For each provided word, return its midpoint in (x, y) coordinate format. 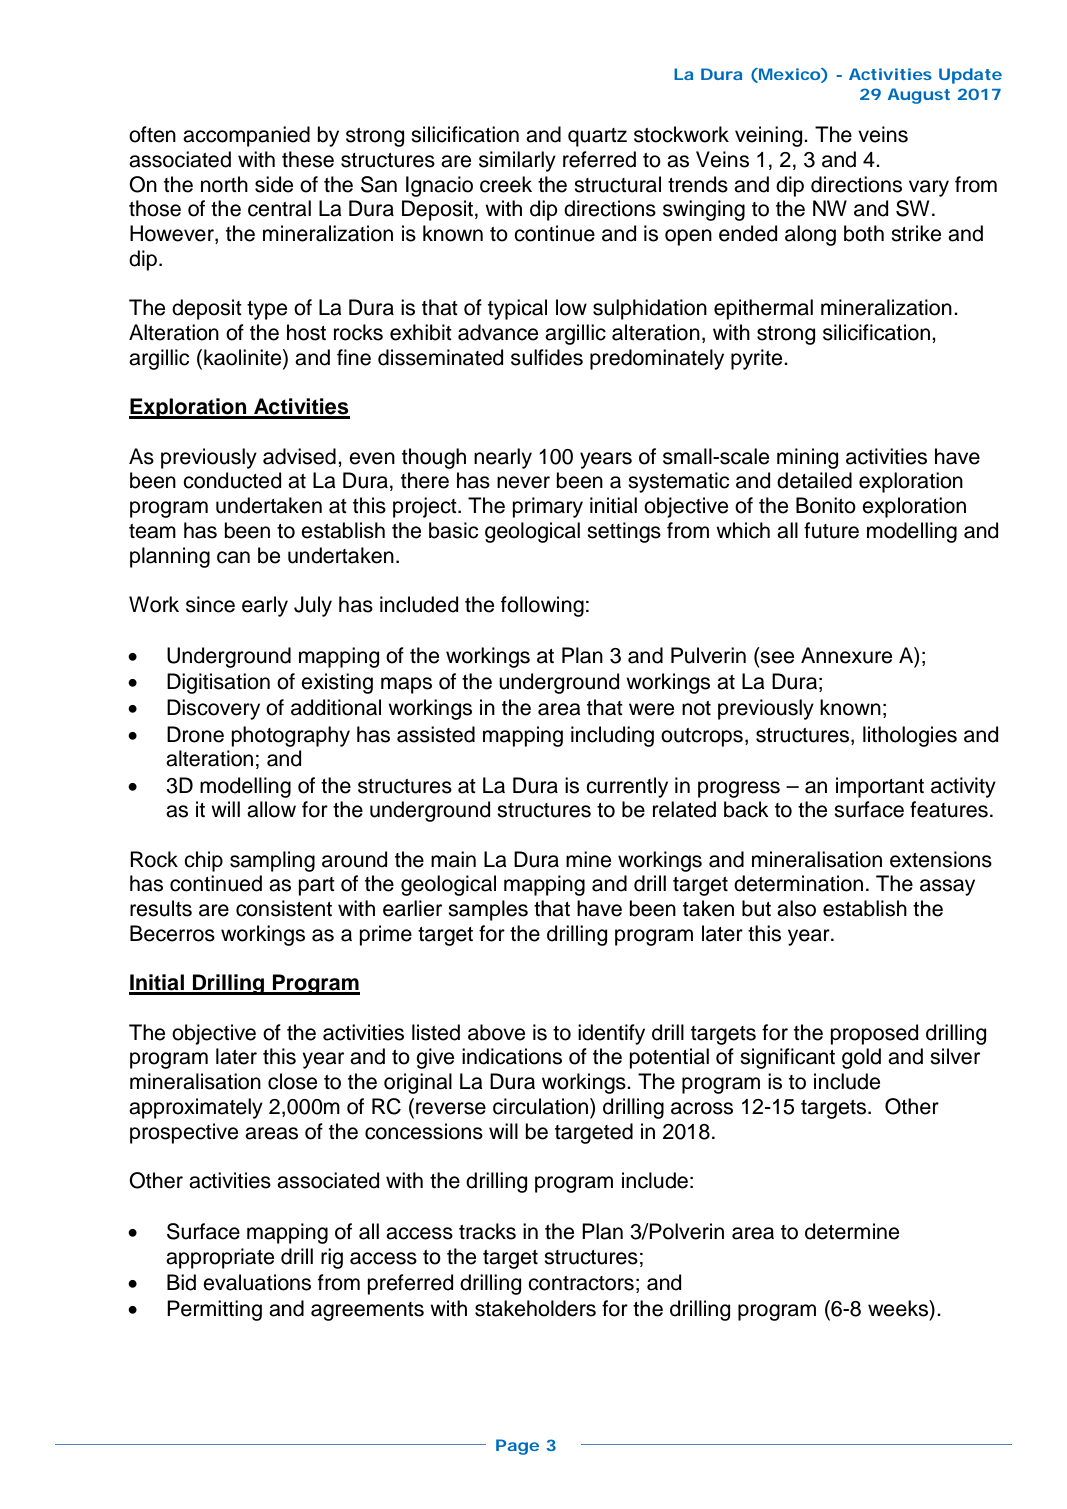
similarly (517, 161)
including (612, 736)
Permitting (214, 1310)
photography (290, 736)
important (880, 787)
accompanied (246, 136)
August (919, 96)
